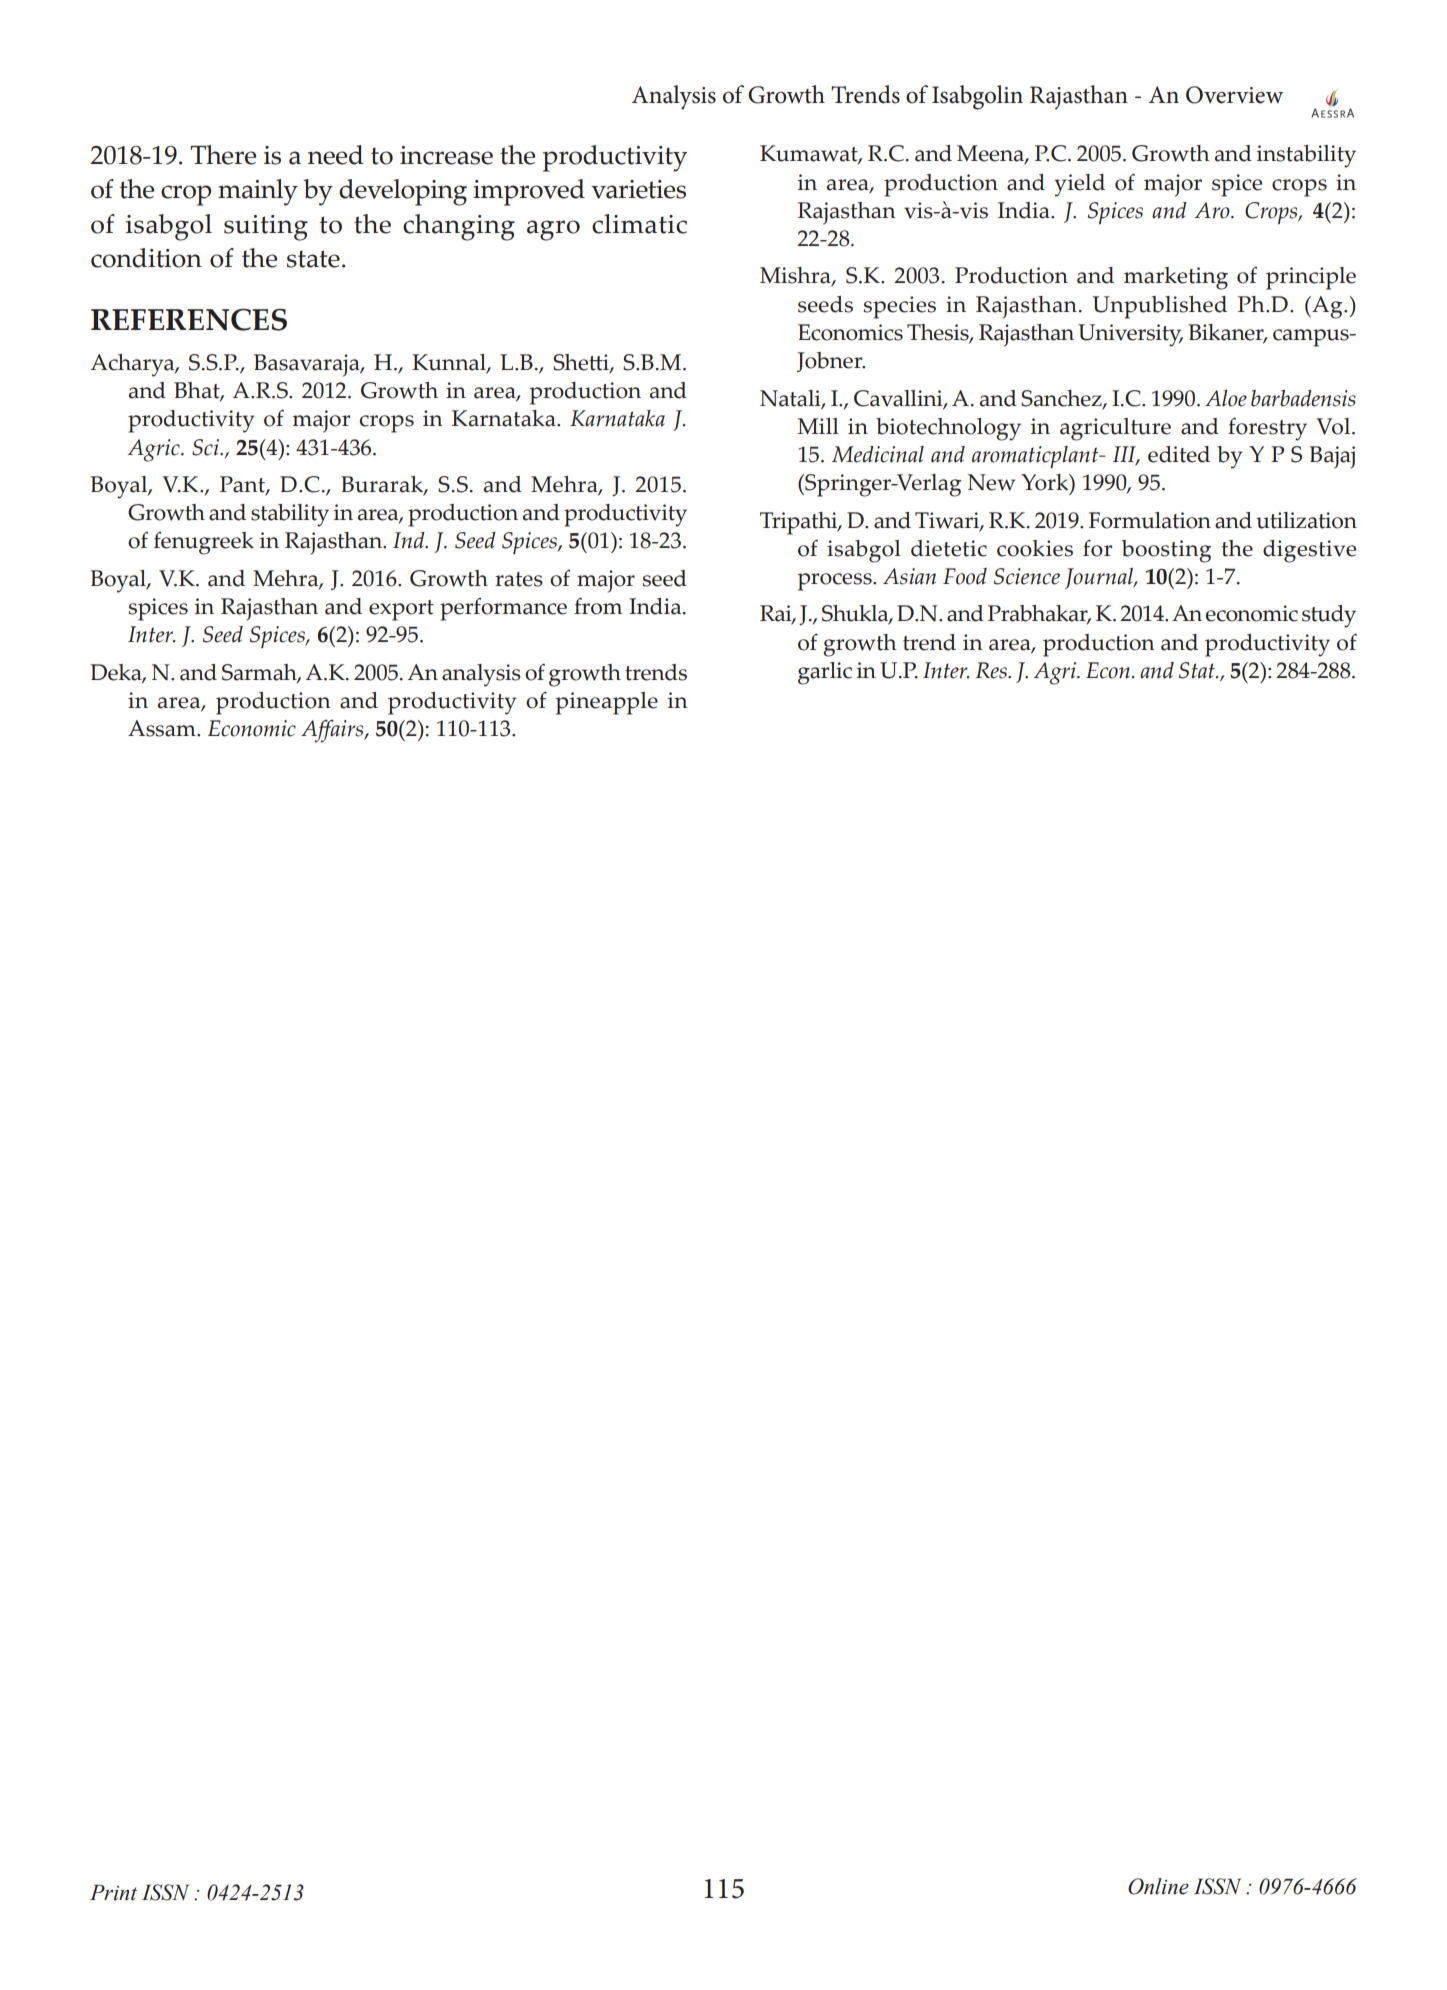 The width and height of the page is (1447, 1990). What do you see at coordinates (607, 703) in the page?
I see `pineapple` at bounding box center [607, 703].
